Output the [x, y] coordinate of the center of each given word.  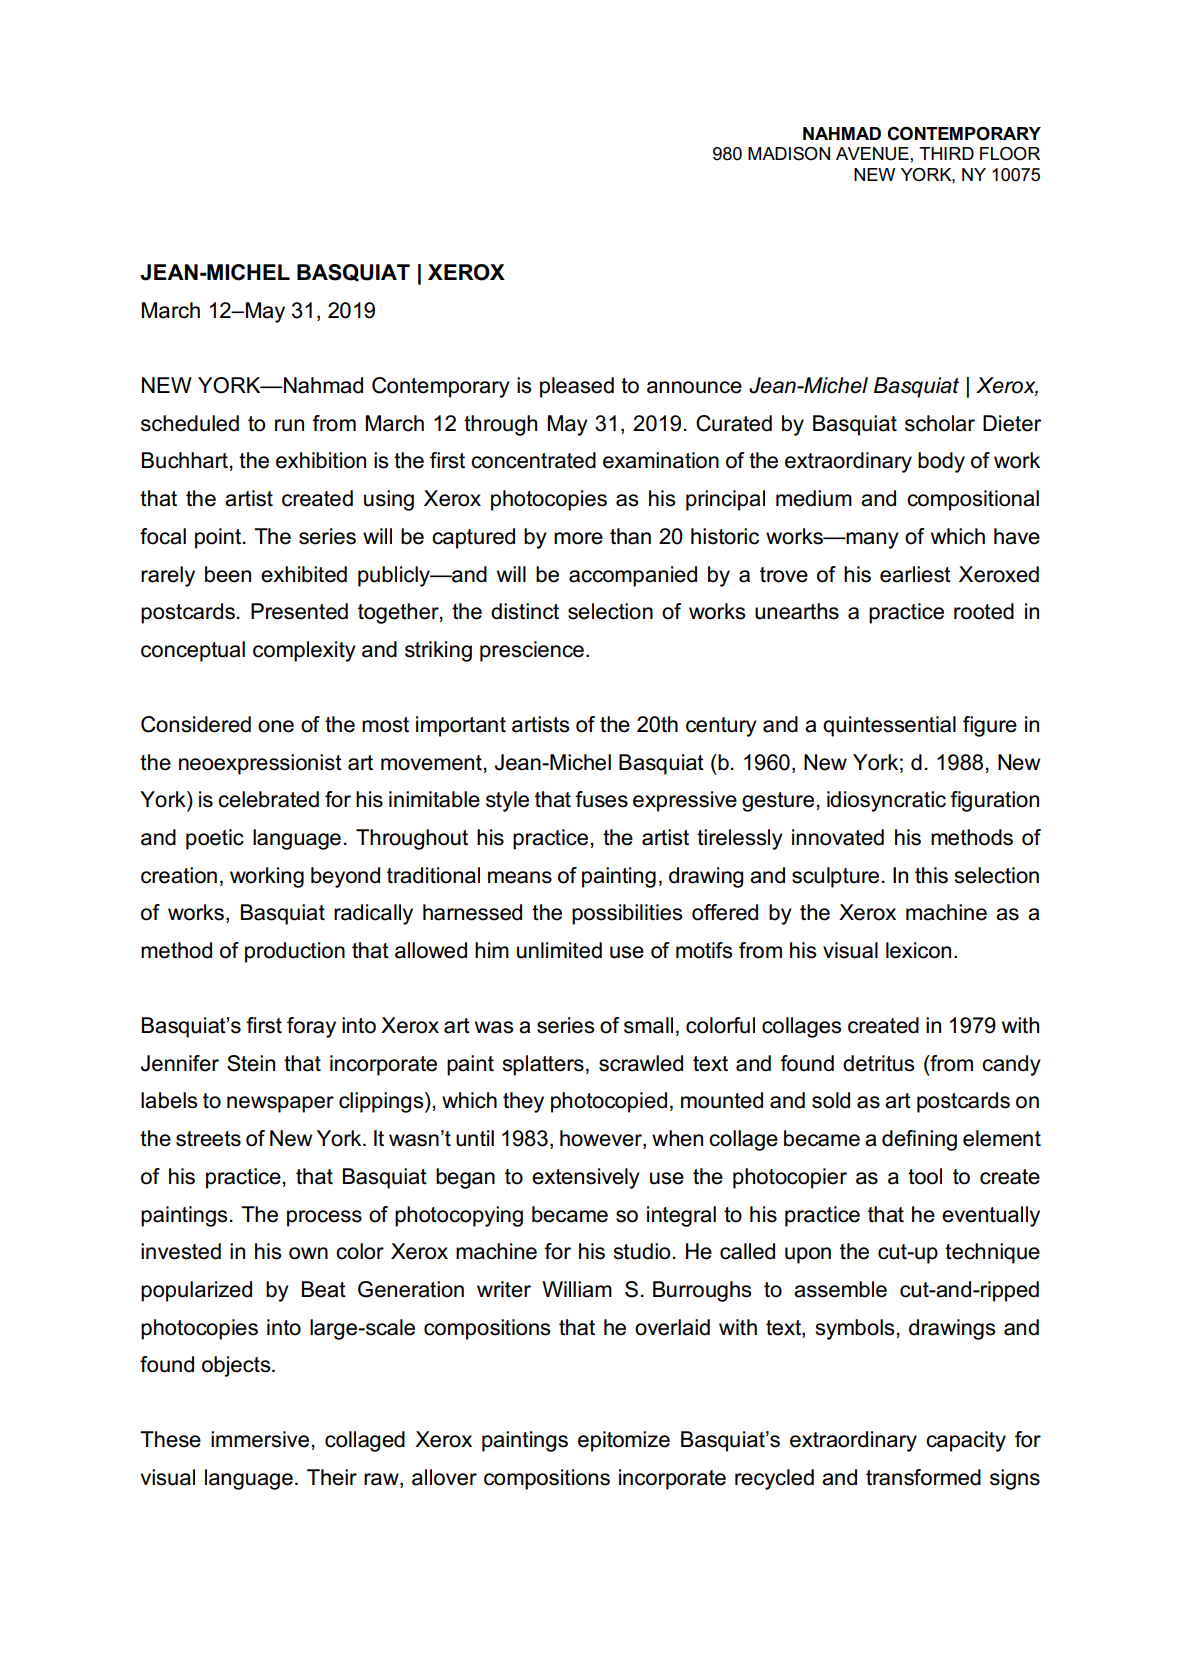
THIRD [946, 153]
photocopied [609, 1102]
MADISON [789, 154]
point [219, 538]
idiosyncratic [886, 801]
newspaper [280, 1104]
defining [919, 1140]
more [578, 538]
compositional [973, 500]
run [289, 425]
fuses [601, 799]
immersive [260, 1439]
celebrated [268, 799]
